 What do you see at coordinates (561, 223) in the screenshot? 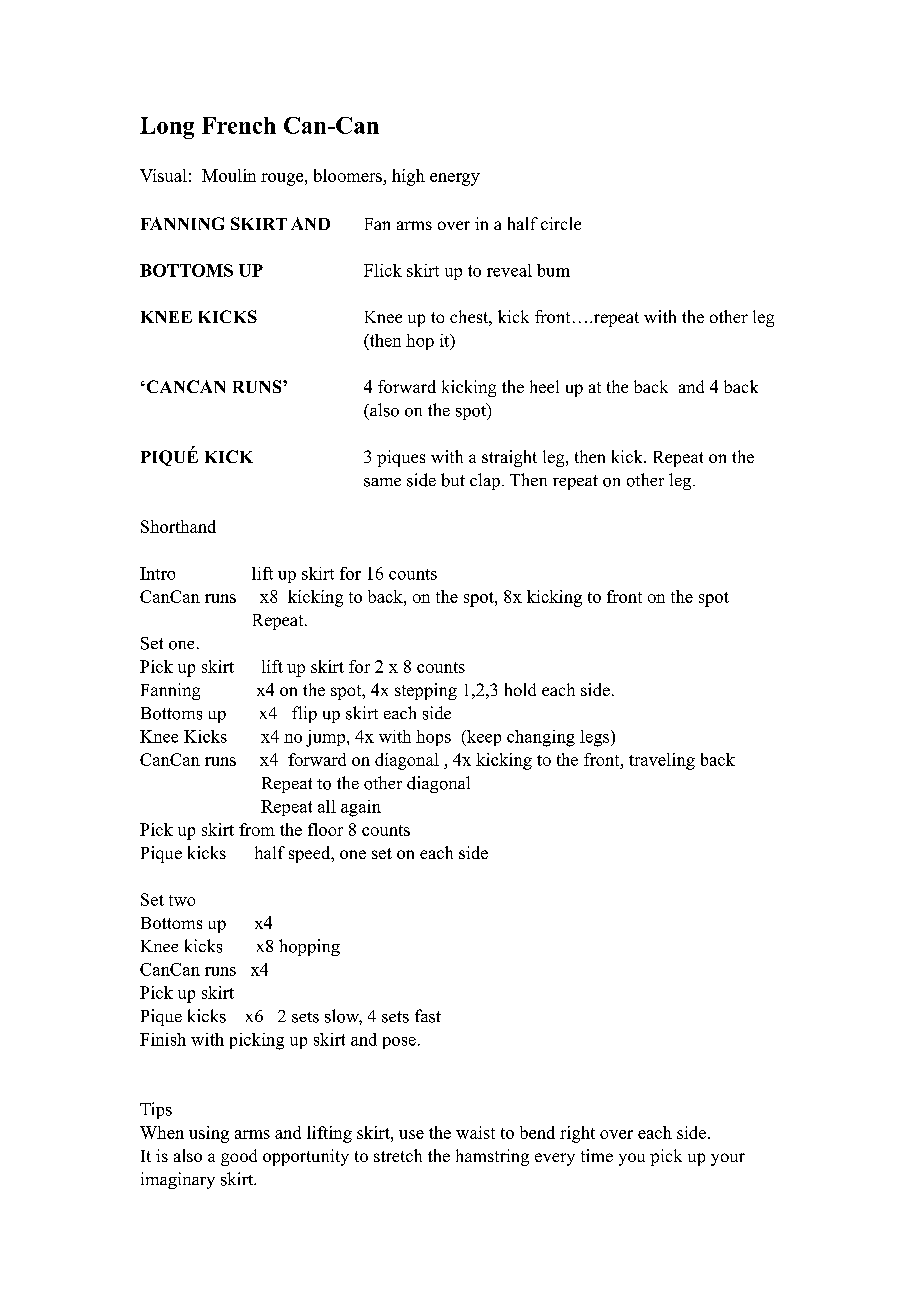
I see `circle` at bounding box center [561, 223].
